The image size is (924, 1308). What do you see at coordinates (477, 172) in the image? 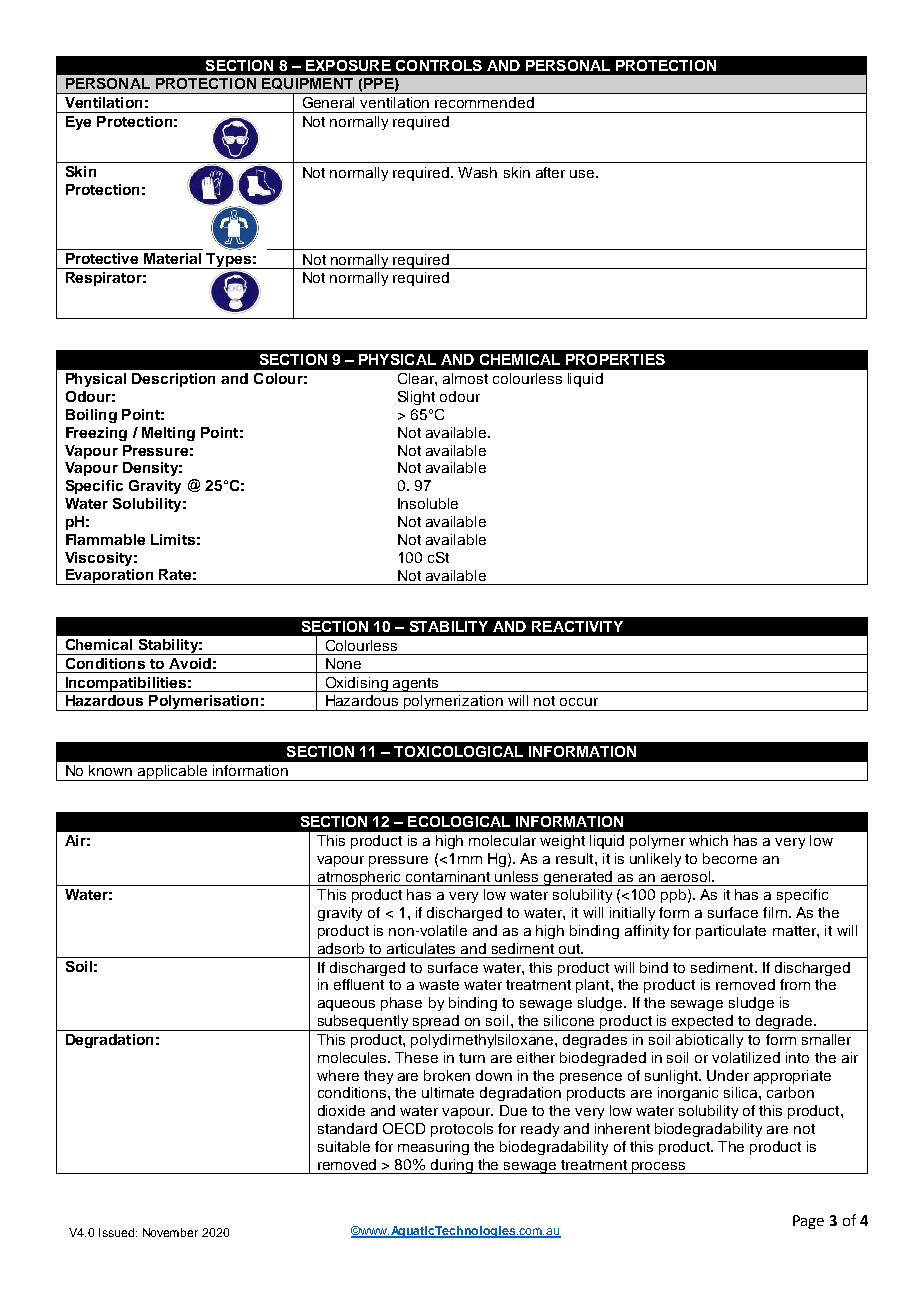
I see `Wash` at bounding box center [477, 172].
